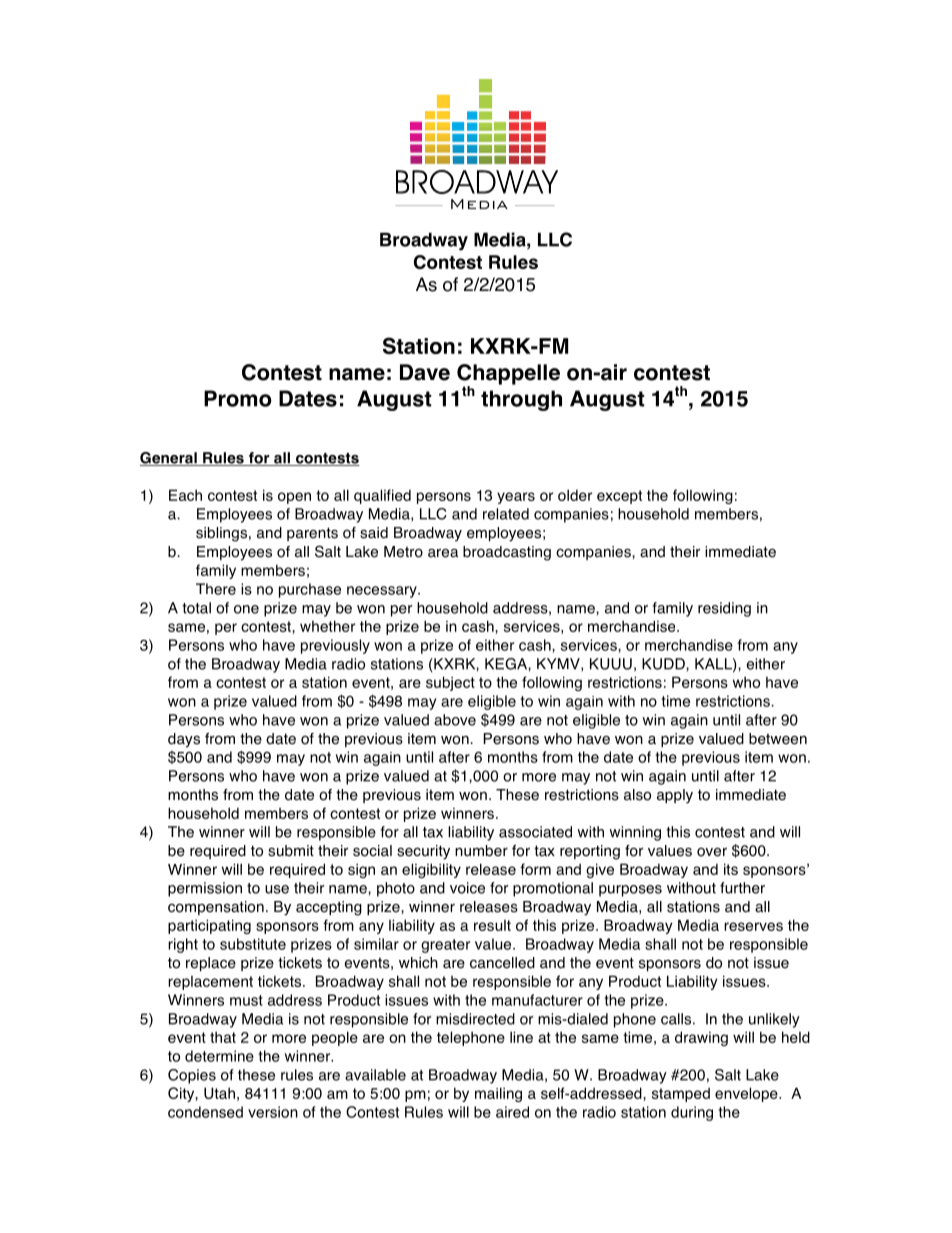 The width and height of the screenshot is (952, 1233). I want to click on General, so click(169, 459).
